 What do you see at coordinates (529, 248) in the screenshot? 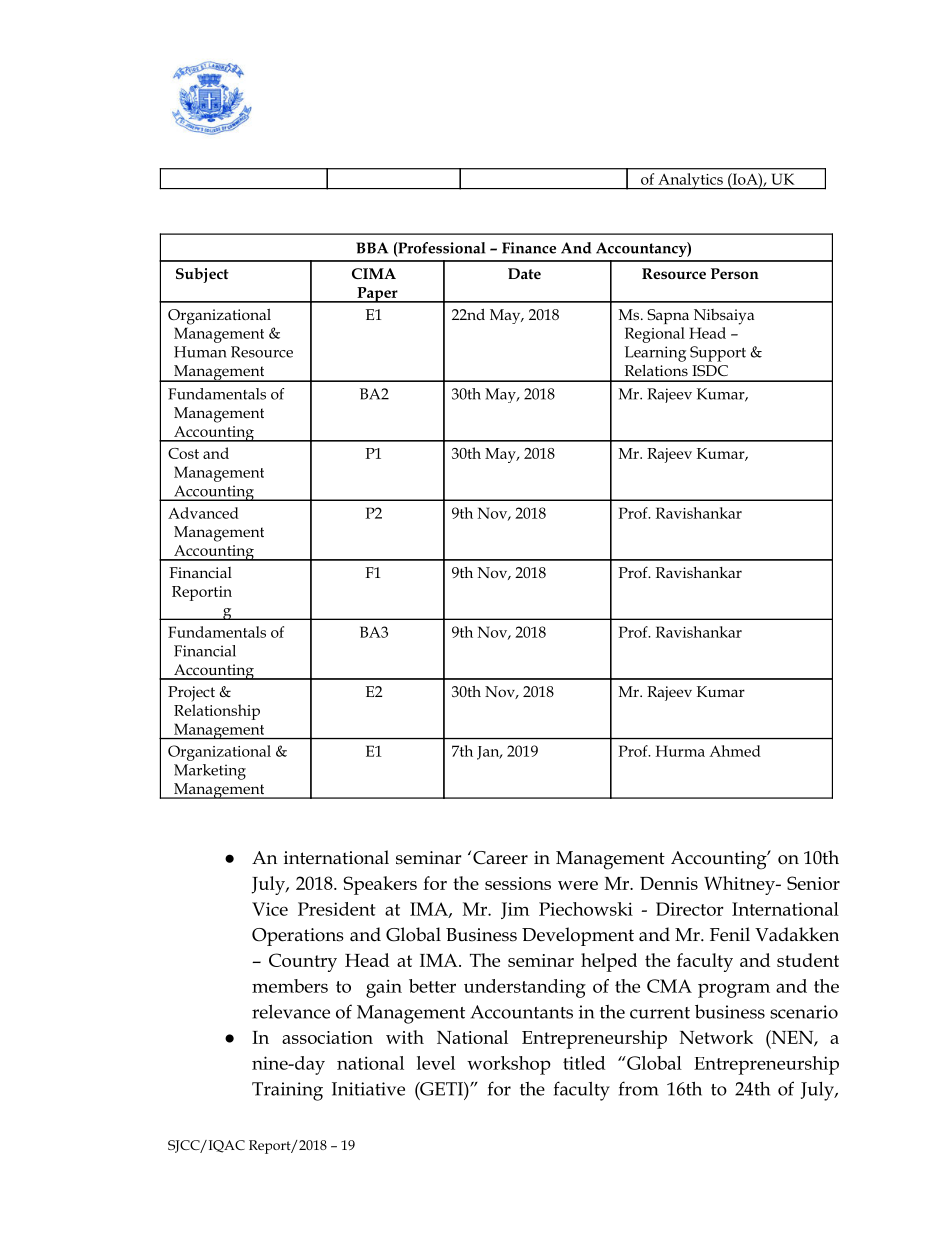
I see `Finance` at bounding box center [529, 248].
